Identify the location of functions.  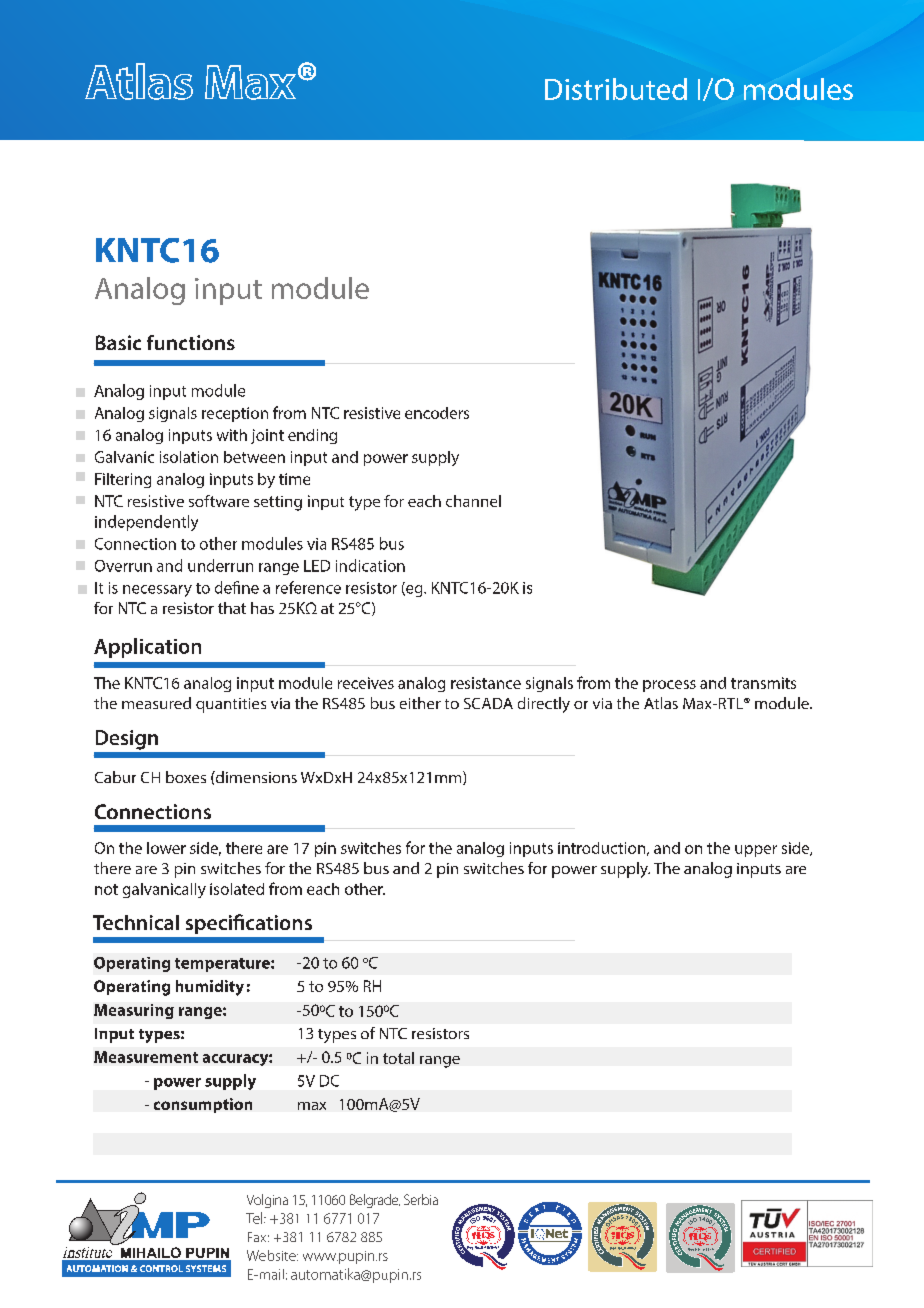
(191, 342).
